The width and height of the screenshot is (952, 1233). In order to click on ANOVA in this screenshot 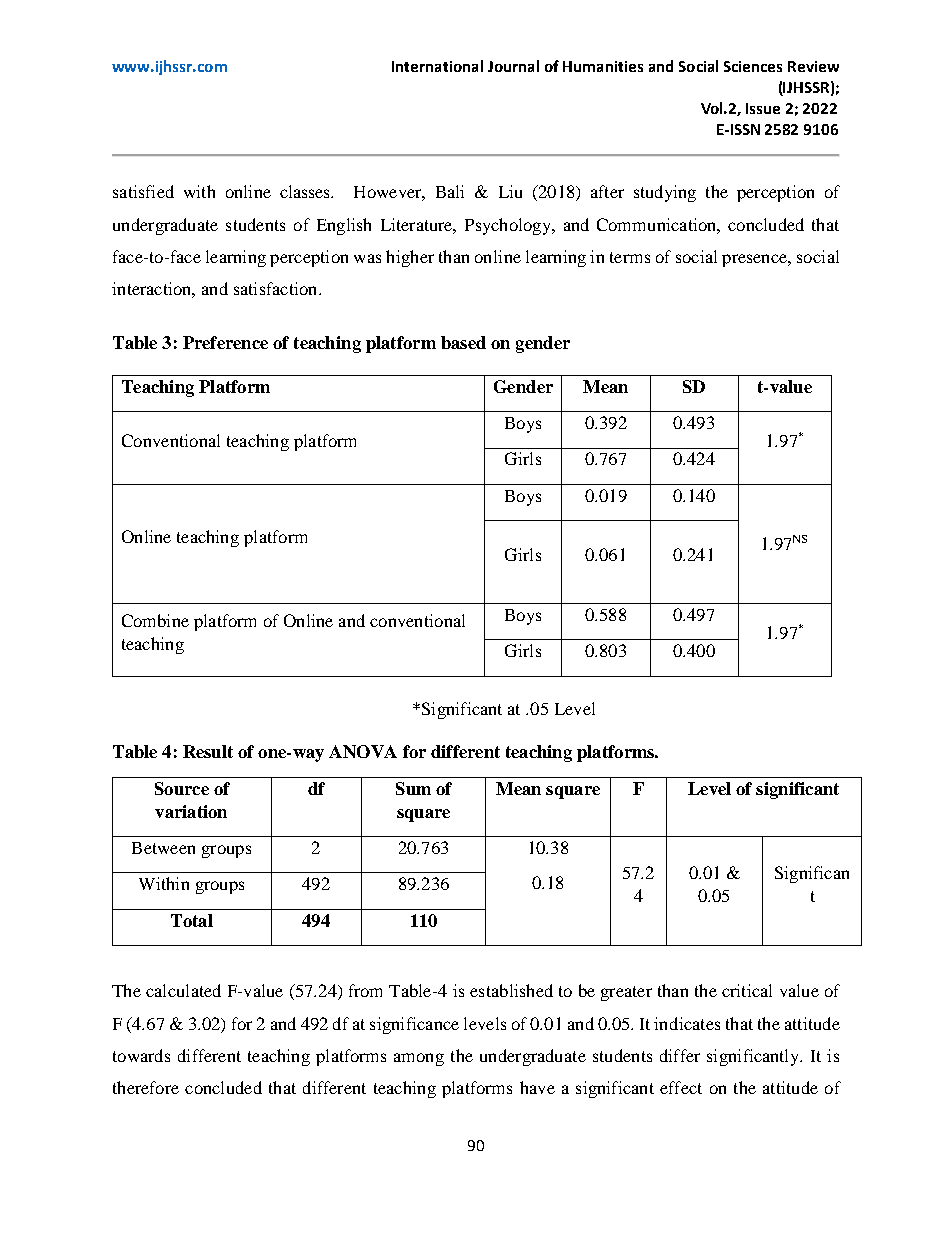, I will do `click(363, 751)`.
